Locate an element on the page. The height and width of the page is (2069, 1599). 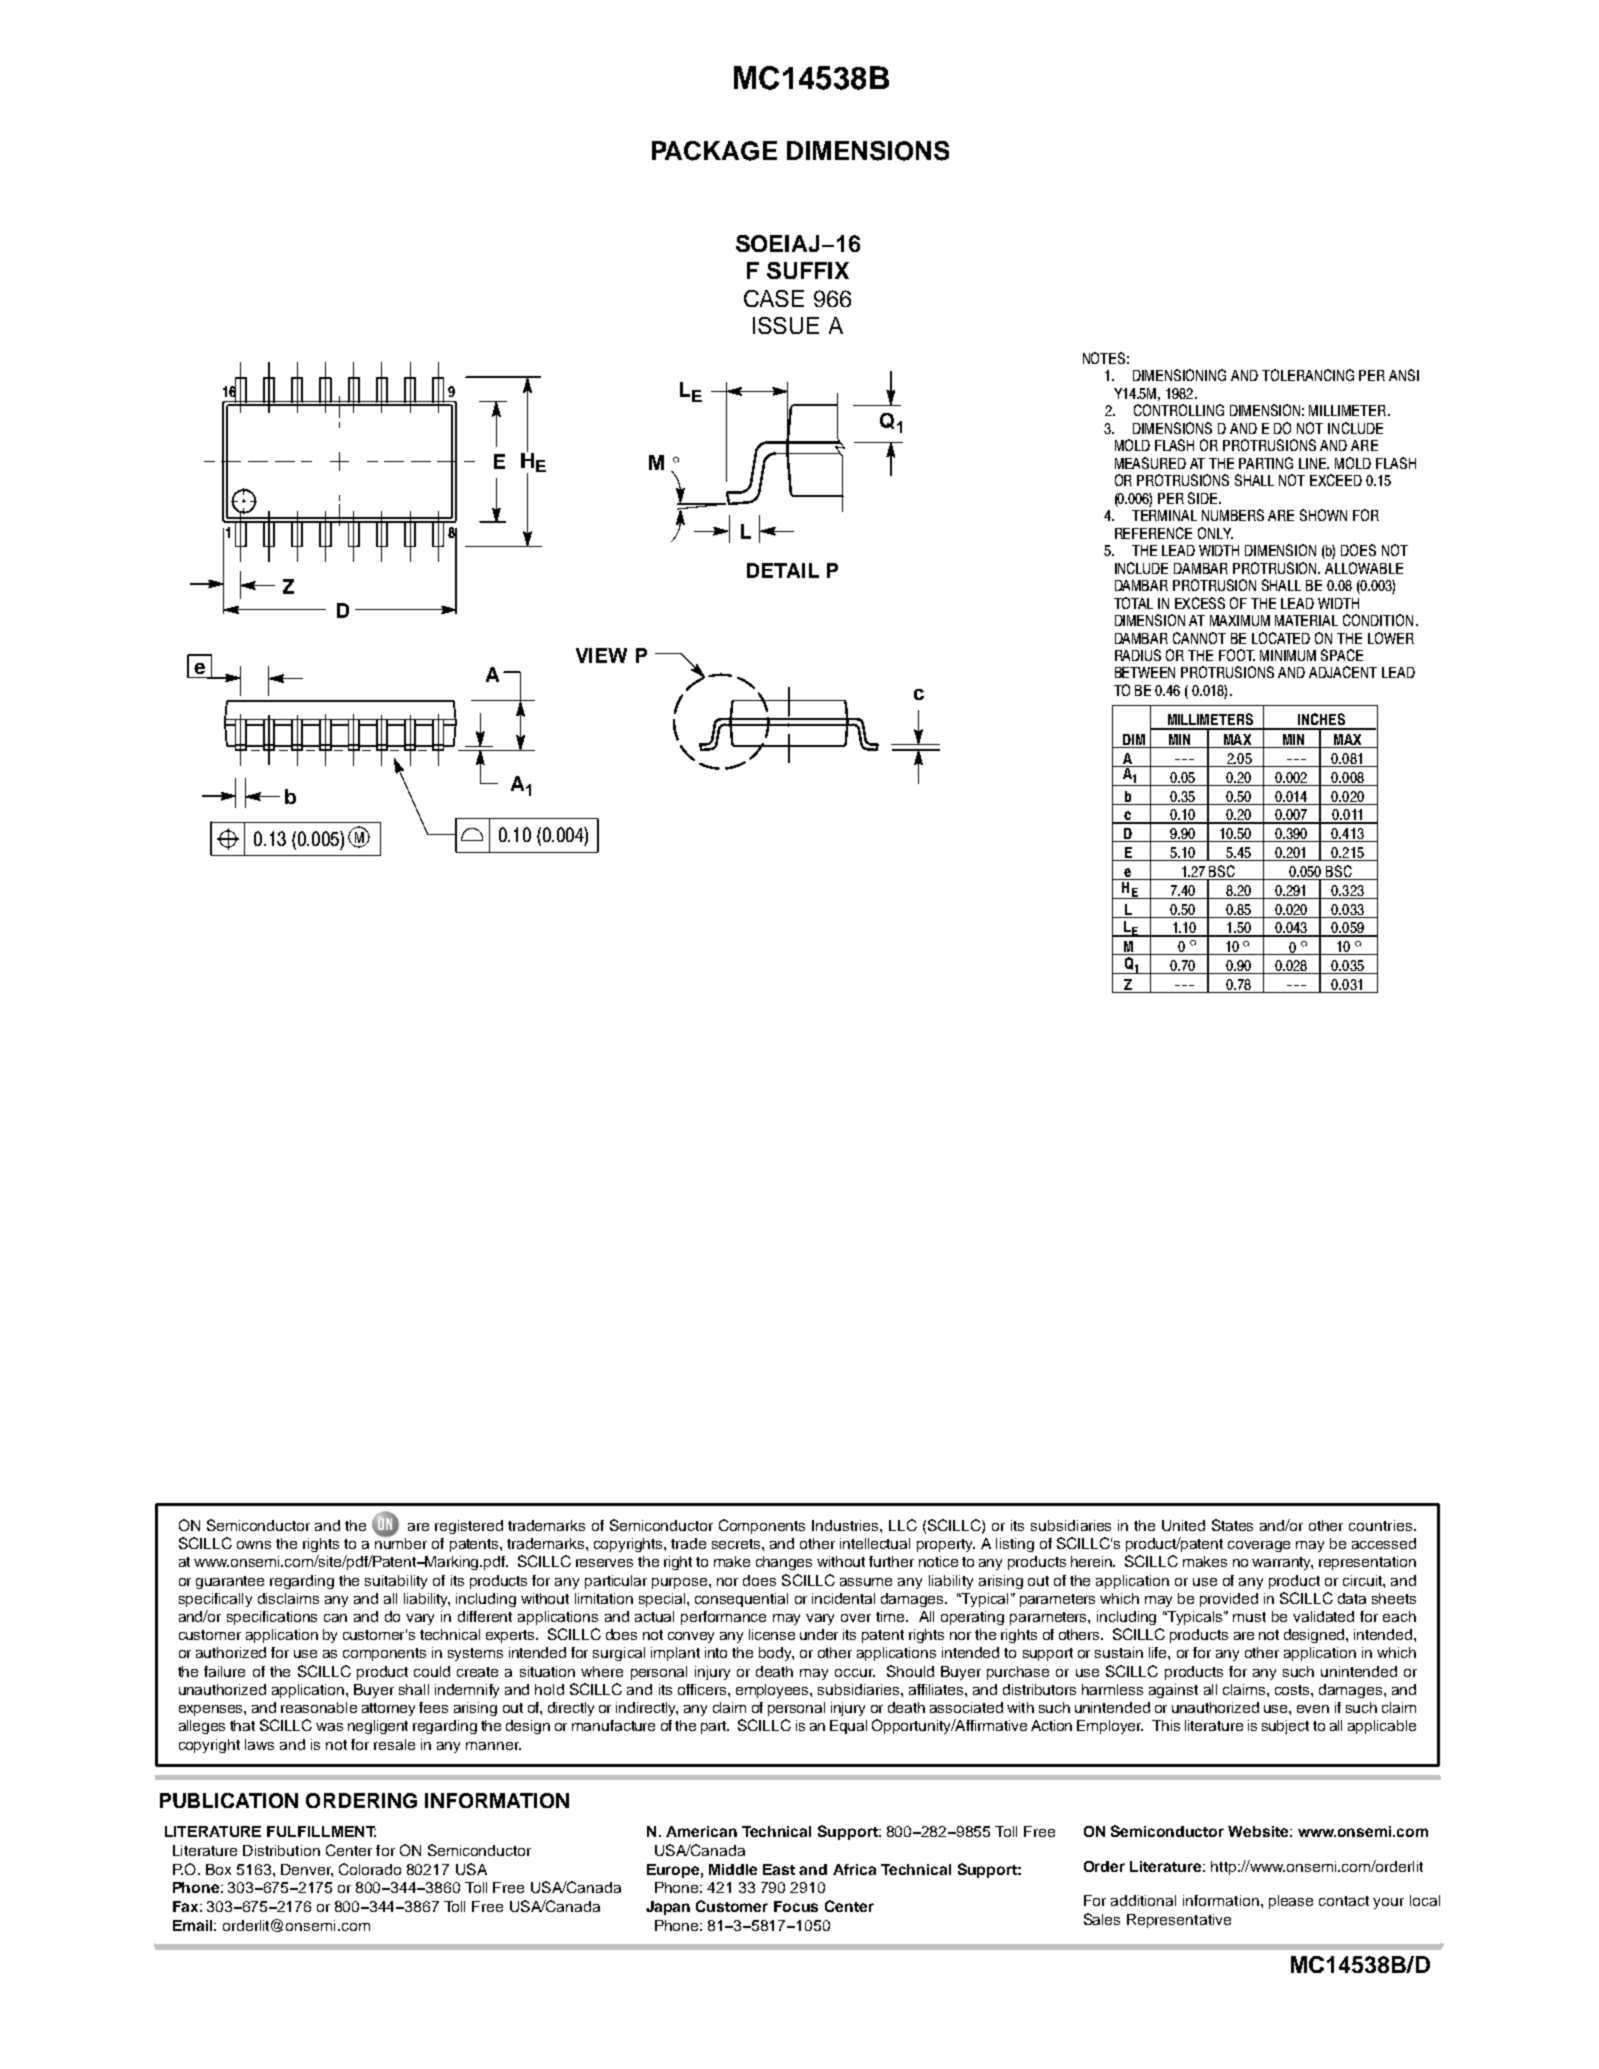
DETAIL is located at coordinates (783, 570).
